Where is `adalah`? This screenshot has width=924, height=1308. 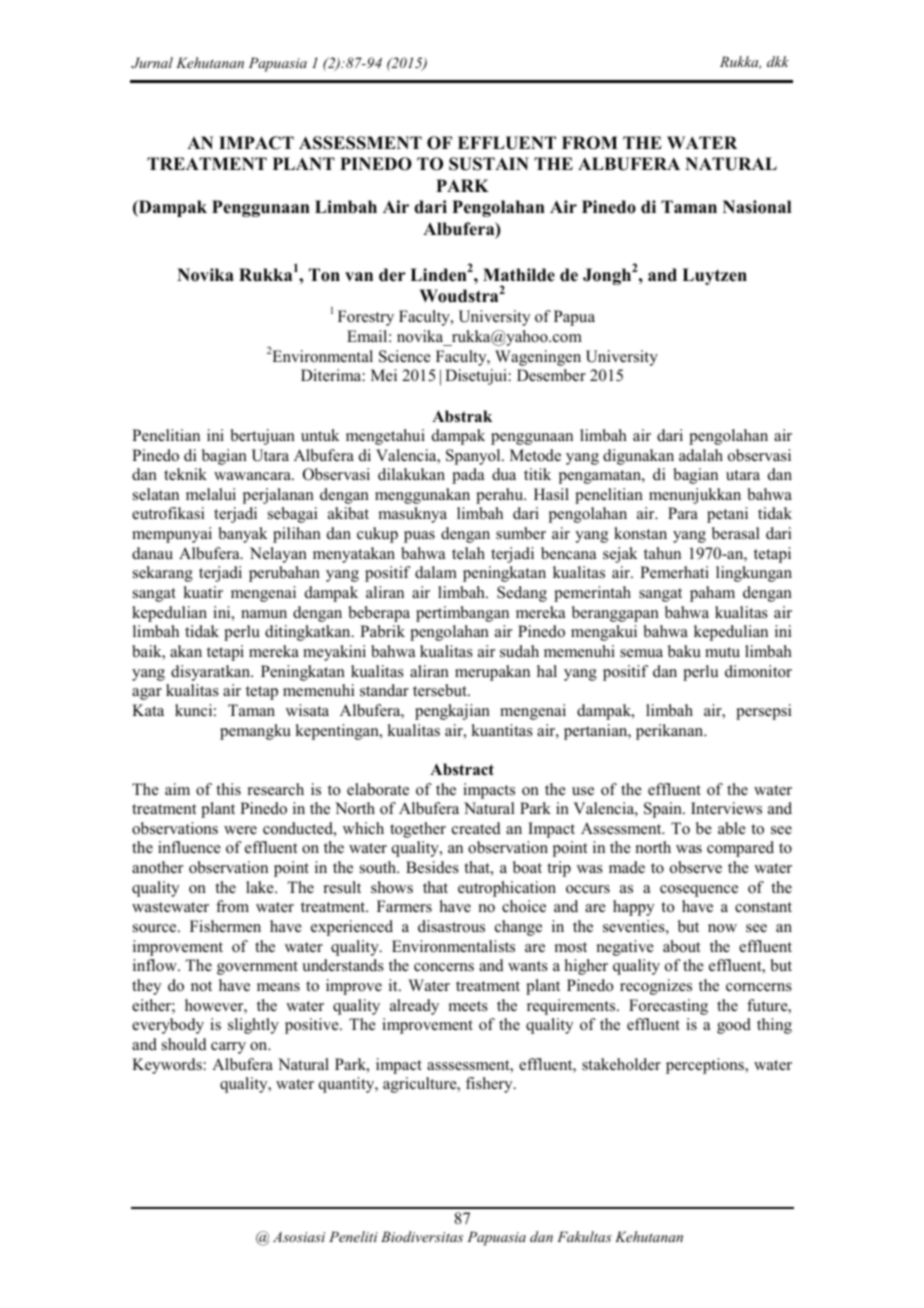 adalah is located at coordinates (701, 455).
